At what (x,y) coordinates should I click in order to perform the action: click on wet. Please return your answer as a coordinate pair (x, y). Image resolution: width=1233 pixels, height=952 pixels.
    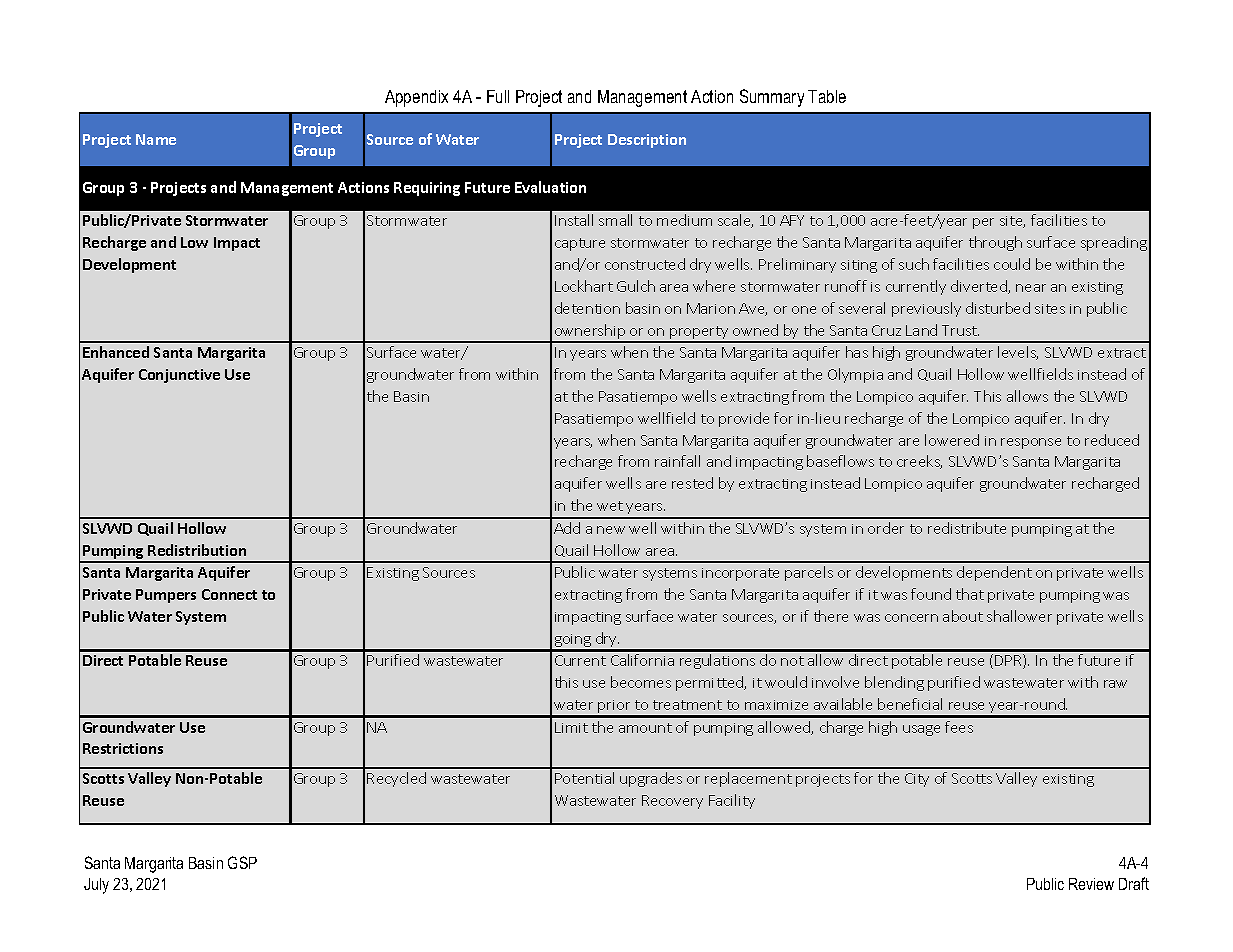
    Looking at the image, I should click on (610, 506).
